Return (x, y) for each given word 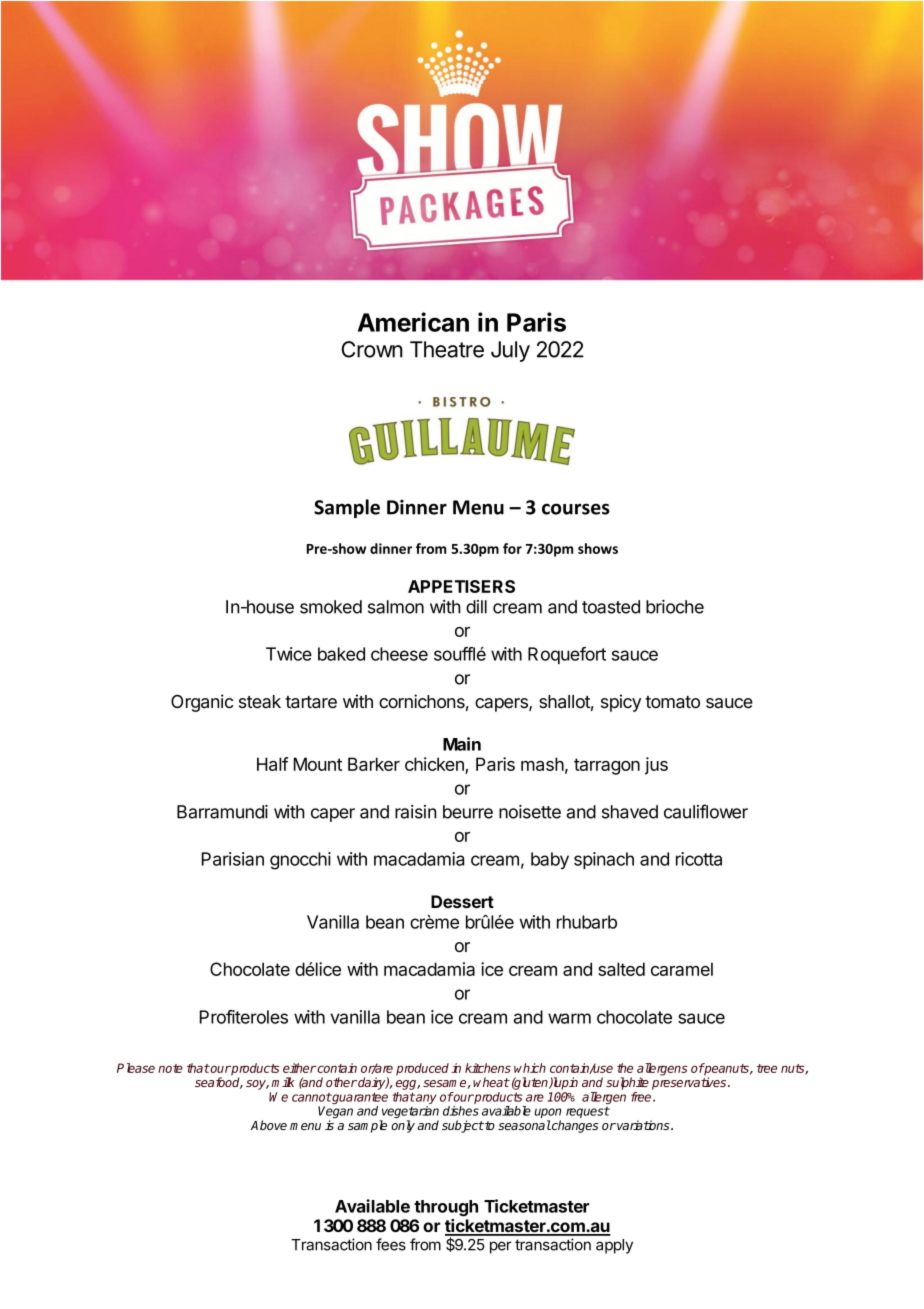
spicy (621, 703)
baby (550, 861)
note (170, 1068)
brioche (675, 607)
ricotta (699, 859)
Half (272, 764)
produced (422, 1069)
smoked (331, 607)
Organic (202, 703)
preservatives (690, 1083)
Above (269, 1125)
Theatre (447, 349)
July (510, 351)
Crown (372, 349)
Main (462, 744)
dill (476, 607)
